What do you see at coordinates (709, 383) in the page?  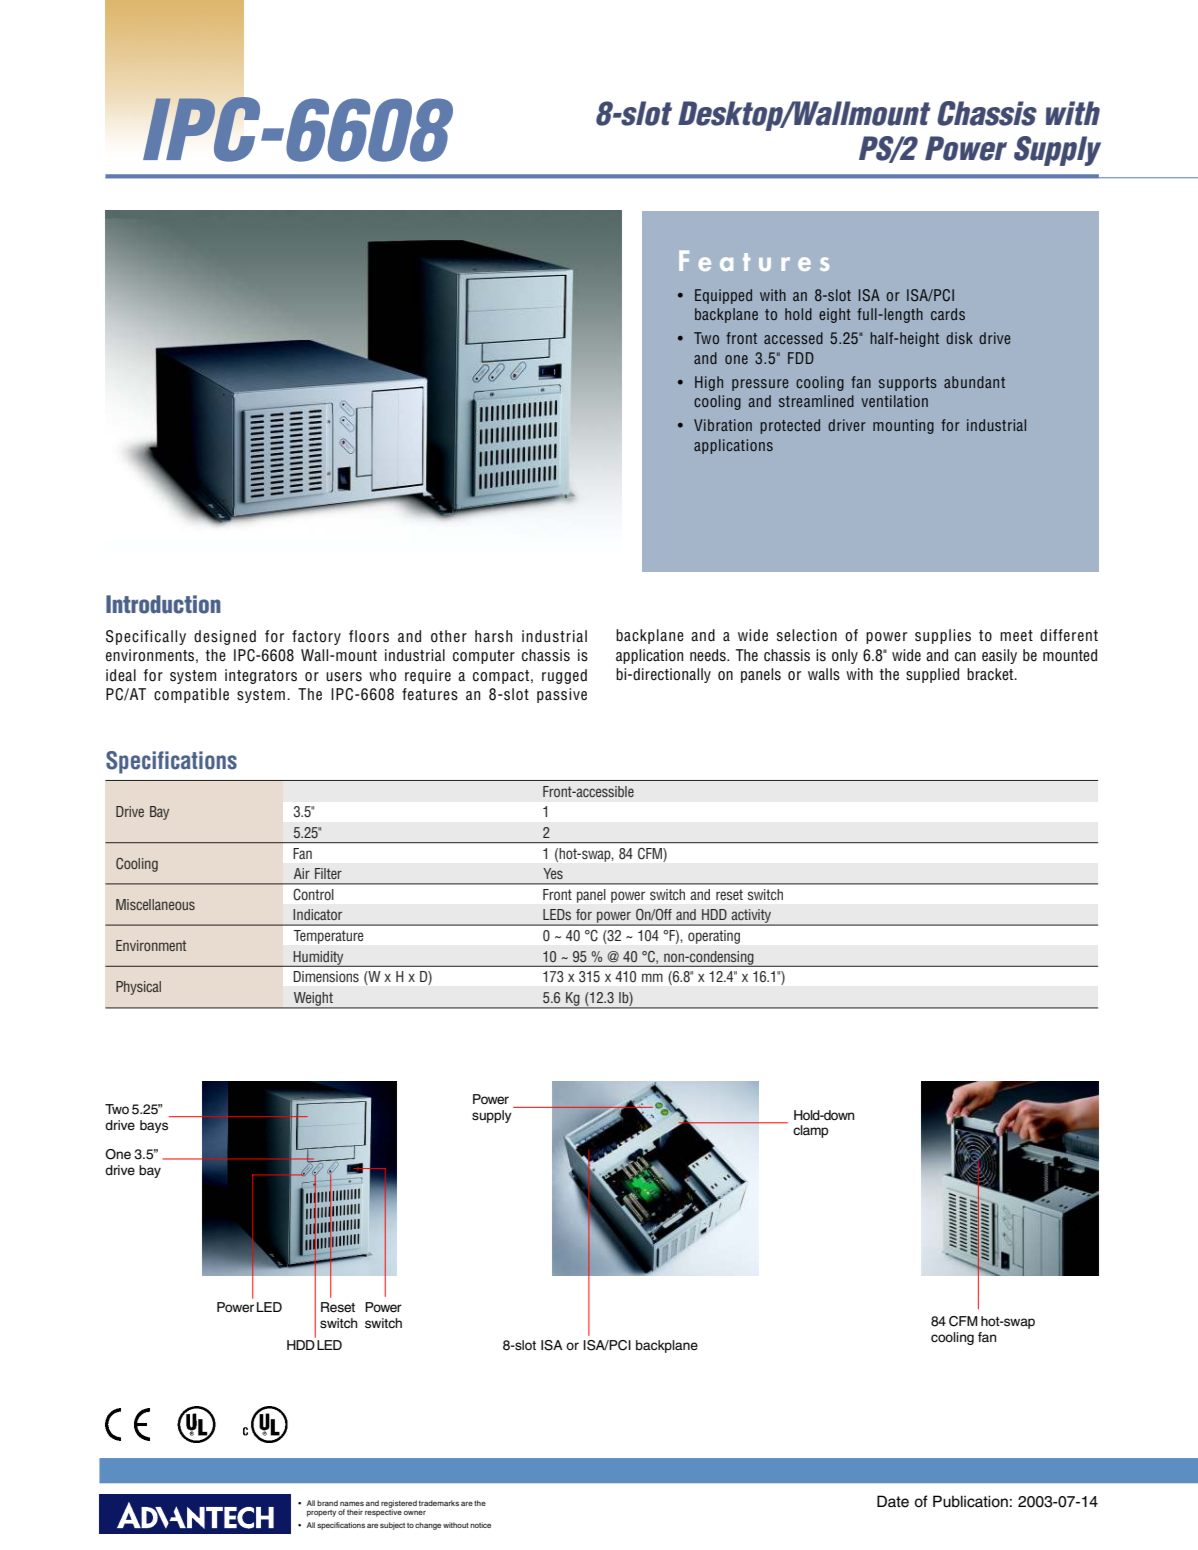 I see `High` at bounding box center [709, 383].
